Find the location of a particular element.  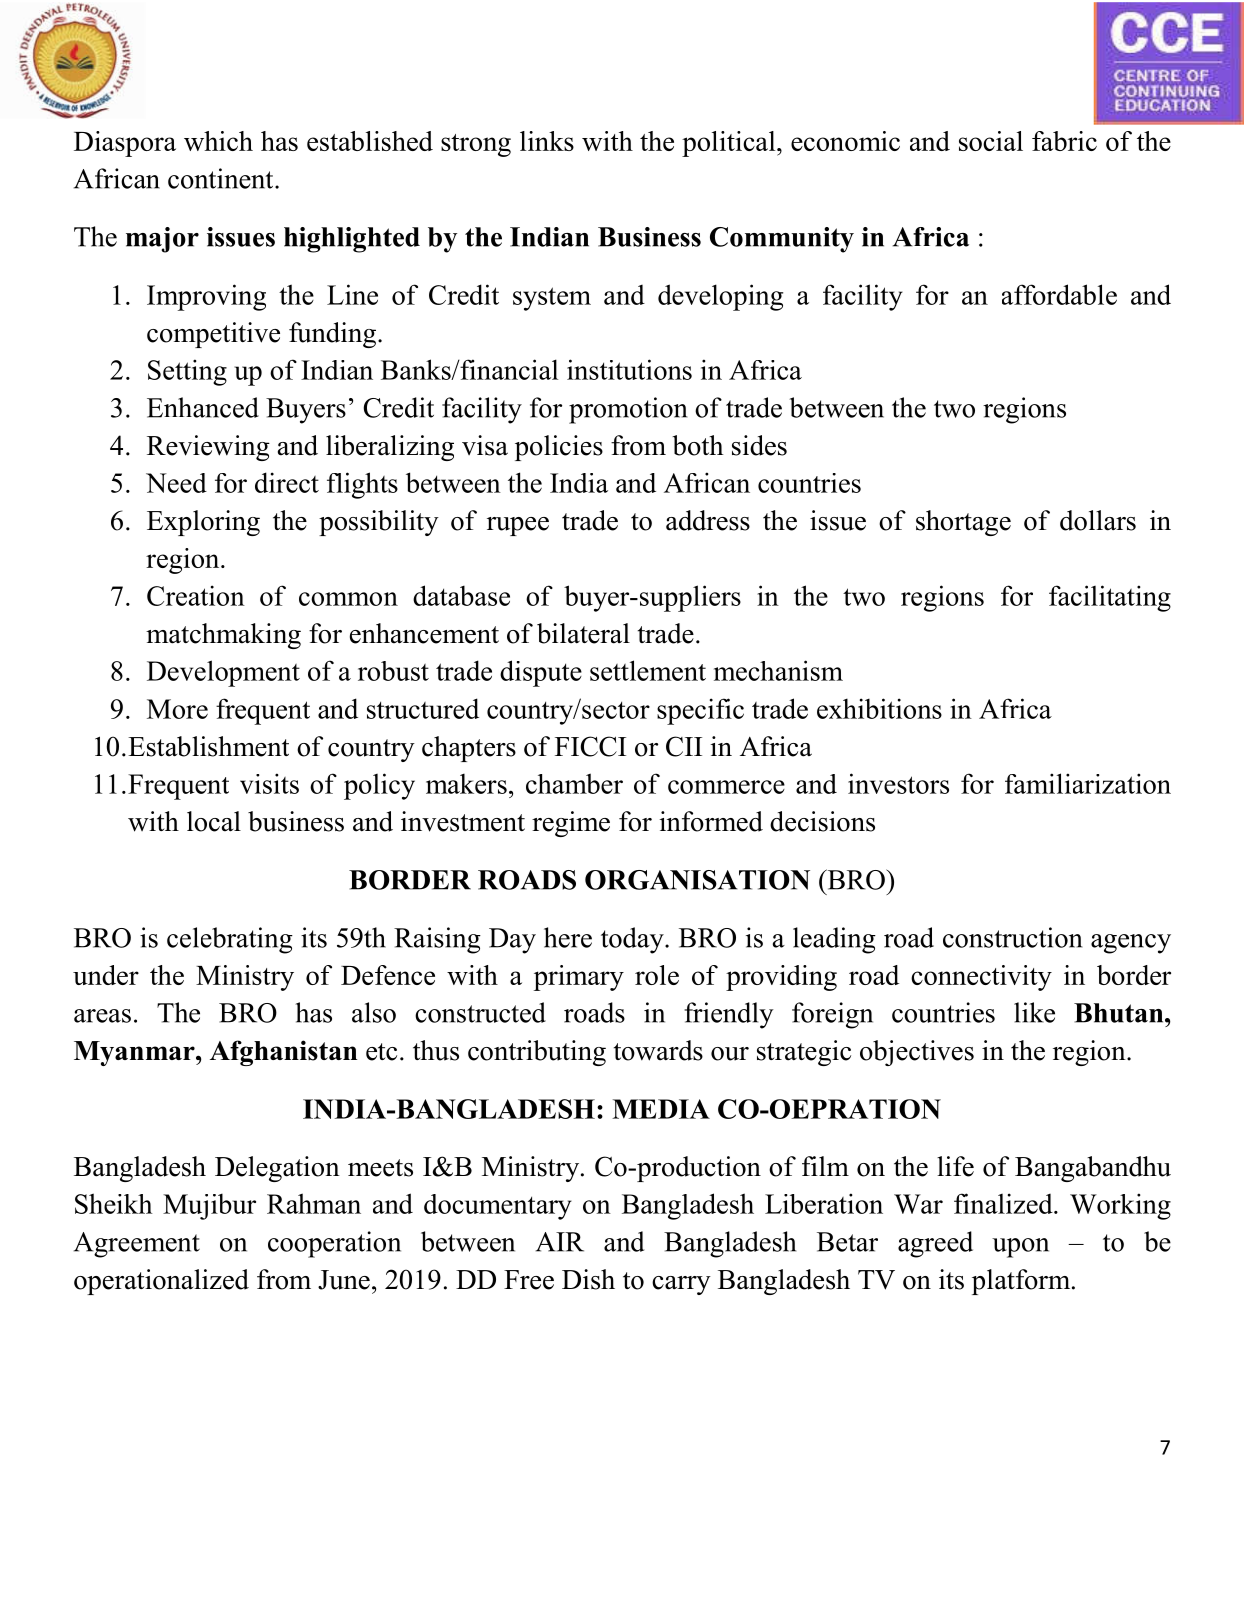

operationalized is located at coordinates (161, 1282).
